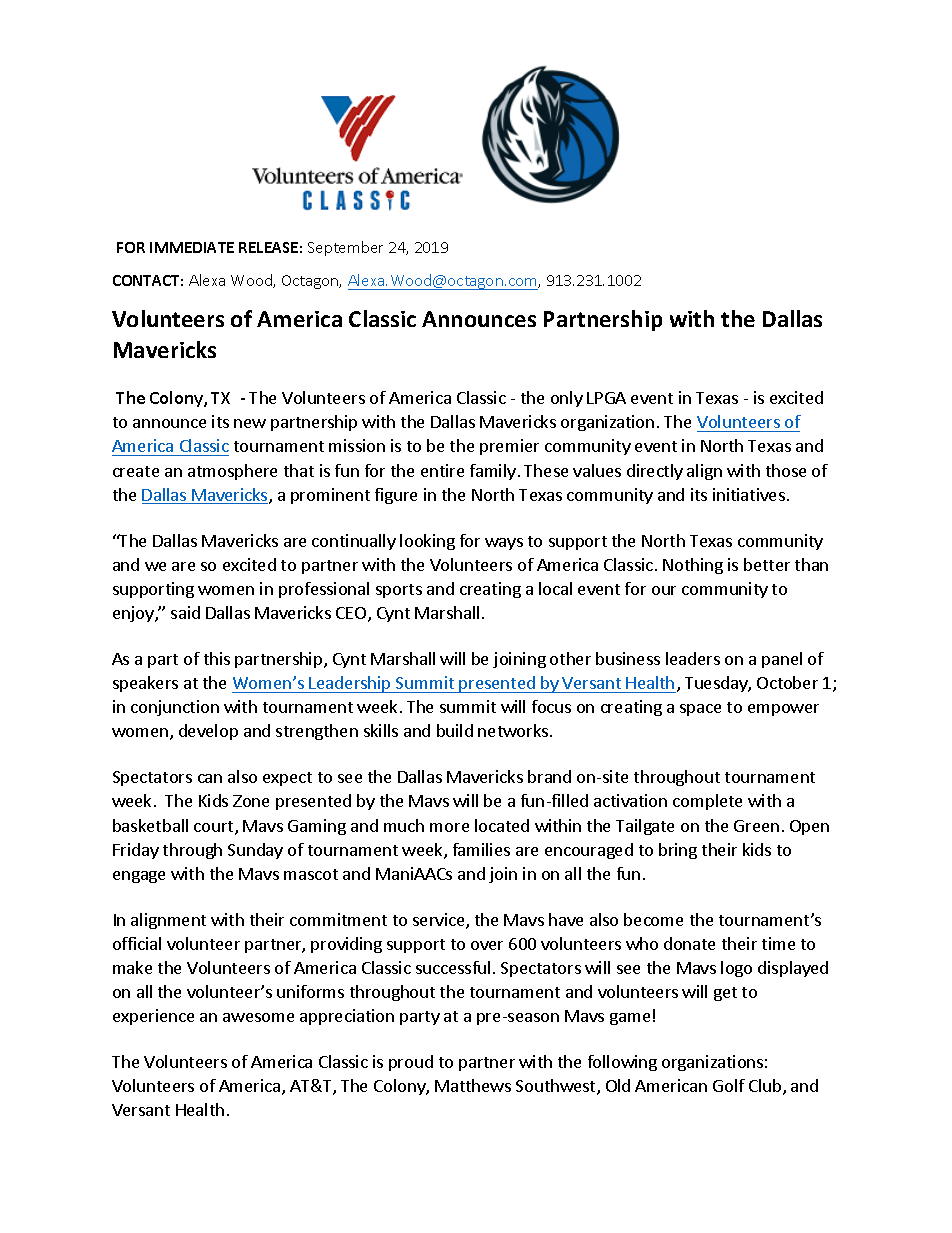 The image size is (952, 1233). Describe the element at coordinates (192, 247) in the screenshot. I see `IMMEDIATE` at that location.
